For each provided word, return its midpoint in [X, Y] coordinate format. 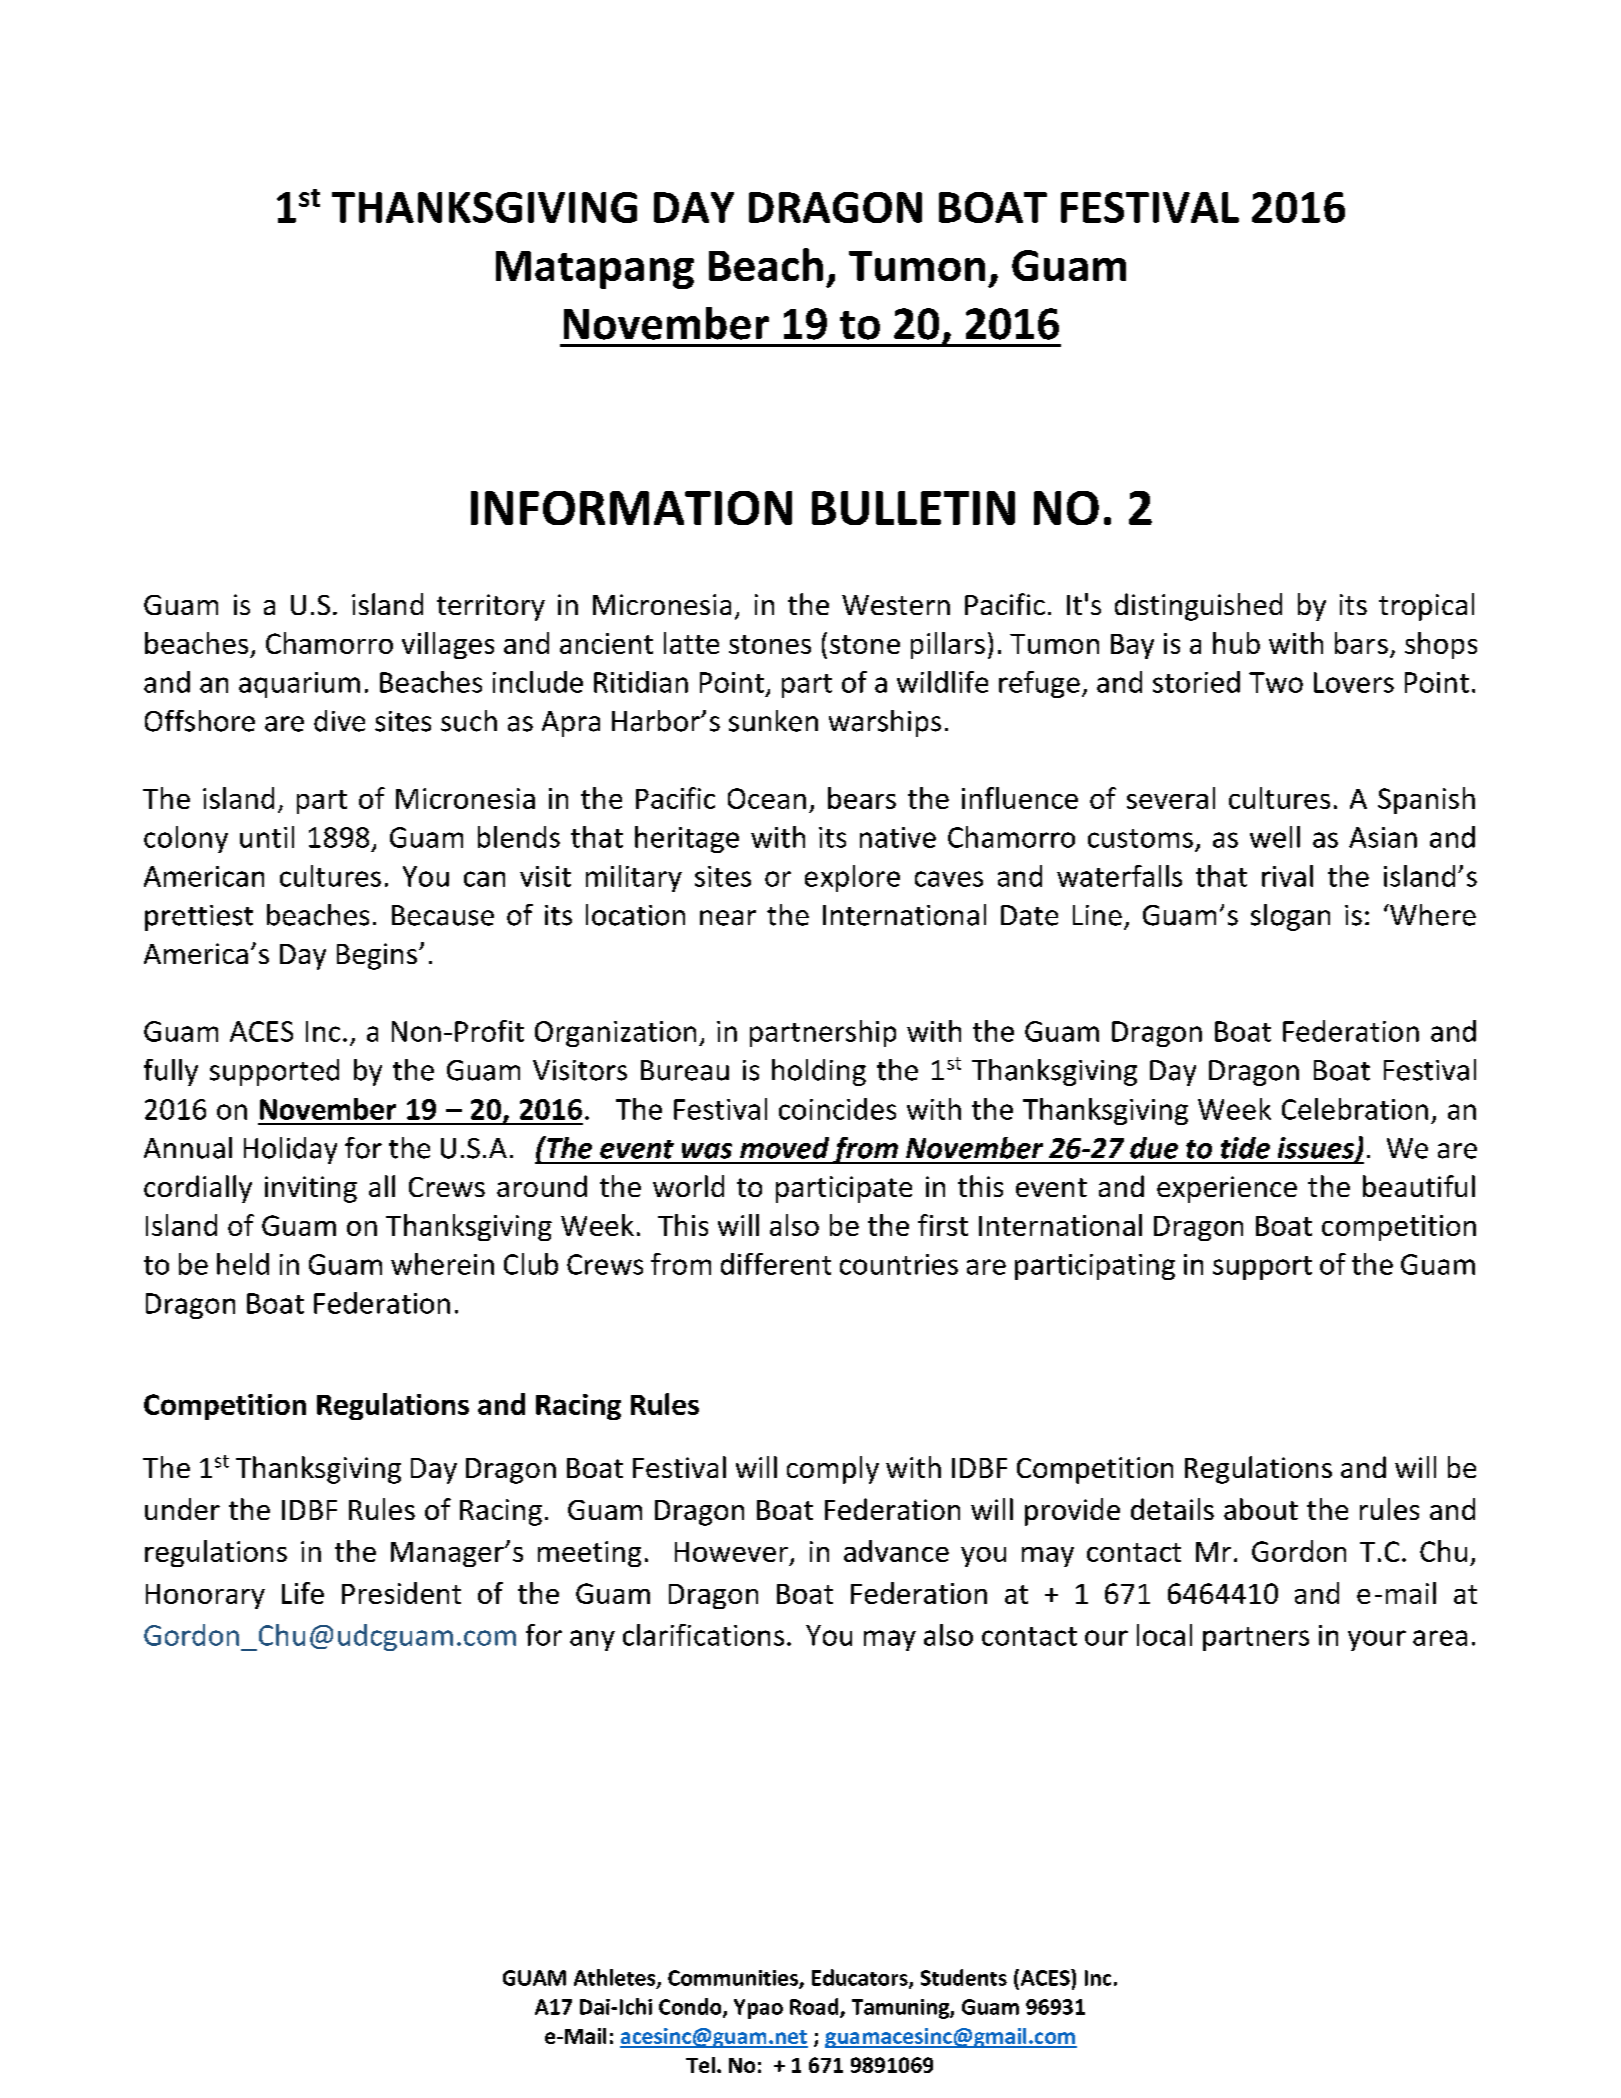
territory [491, 607]
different [776, 1264]
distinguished [1198, 607]
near [728, 918]
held [243, 1264]
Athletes [616, 1978]
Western [896, 605]
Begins [377, 956]
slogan [1290, 917]
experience [1227, 1189]
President [401, 1593]
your [1377, 1640]
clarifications [703, 1635]
